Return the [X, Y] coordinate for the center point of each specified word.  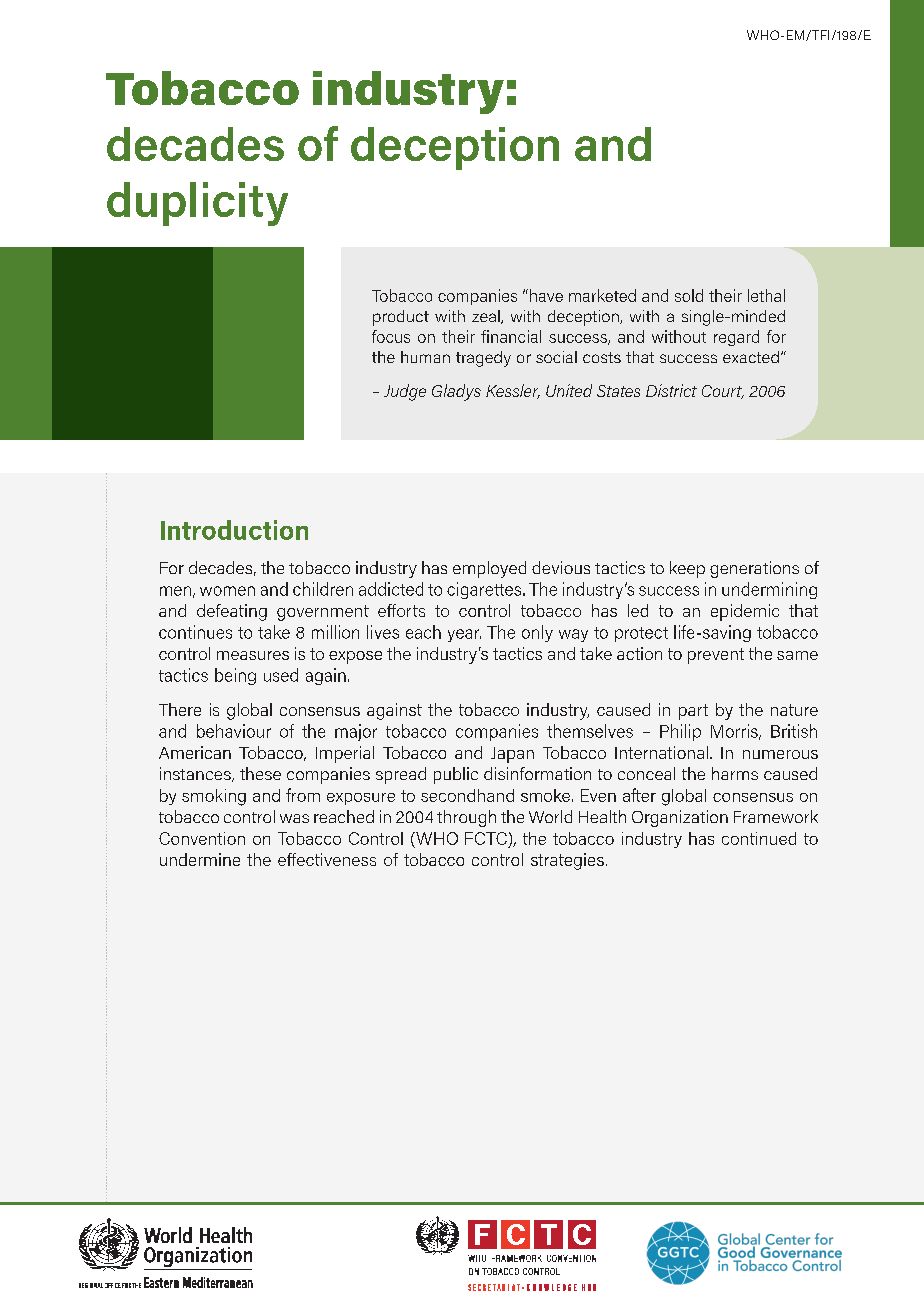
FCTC [486, 838]
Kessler [513, 391]
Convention [202, 838]
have [546, 295]
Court [723, 392]
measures [253, 655]
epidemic [745, 612]
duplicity [197, 204]
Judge [405, 392]
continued [759, 838]
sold [689, 295]
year [464, 635]
